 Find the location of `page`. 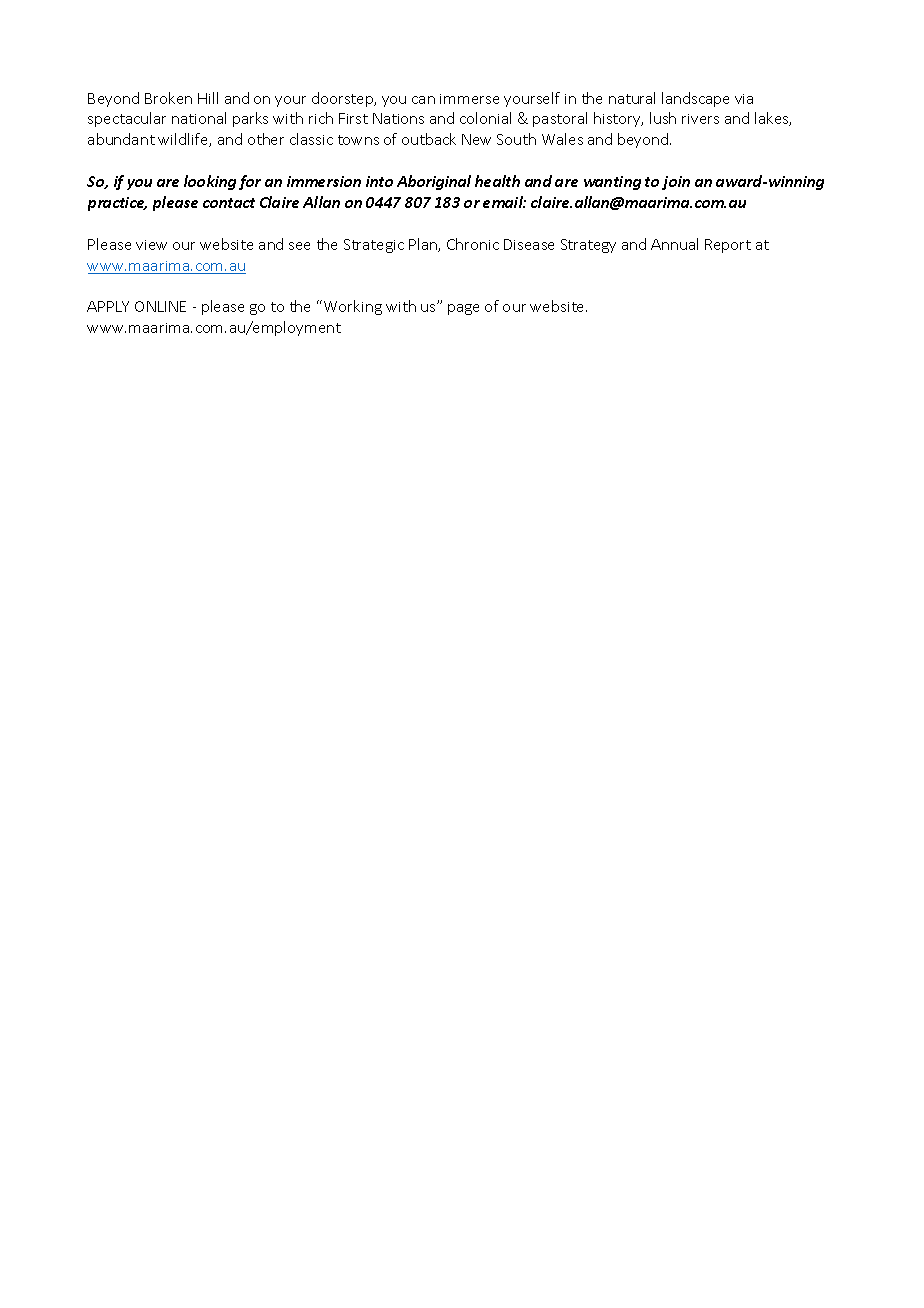

page is located at coordinates (463, 309).
